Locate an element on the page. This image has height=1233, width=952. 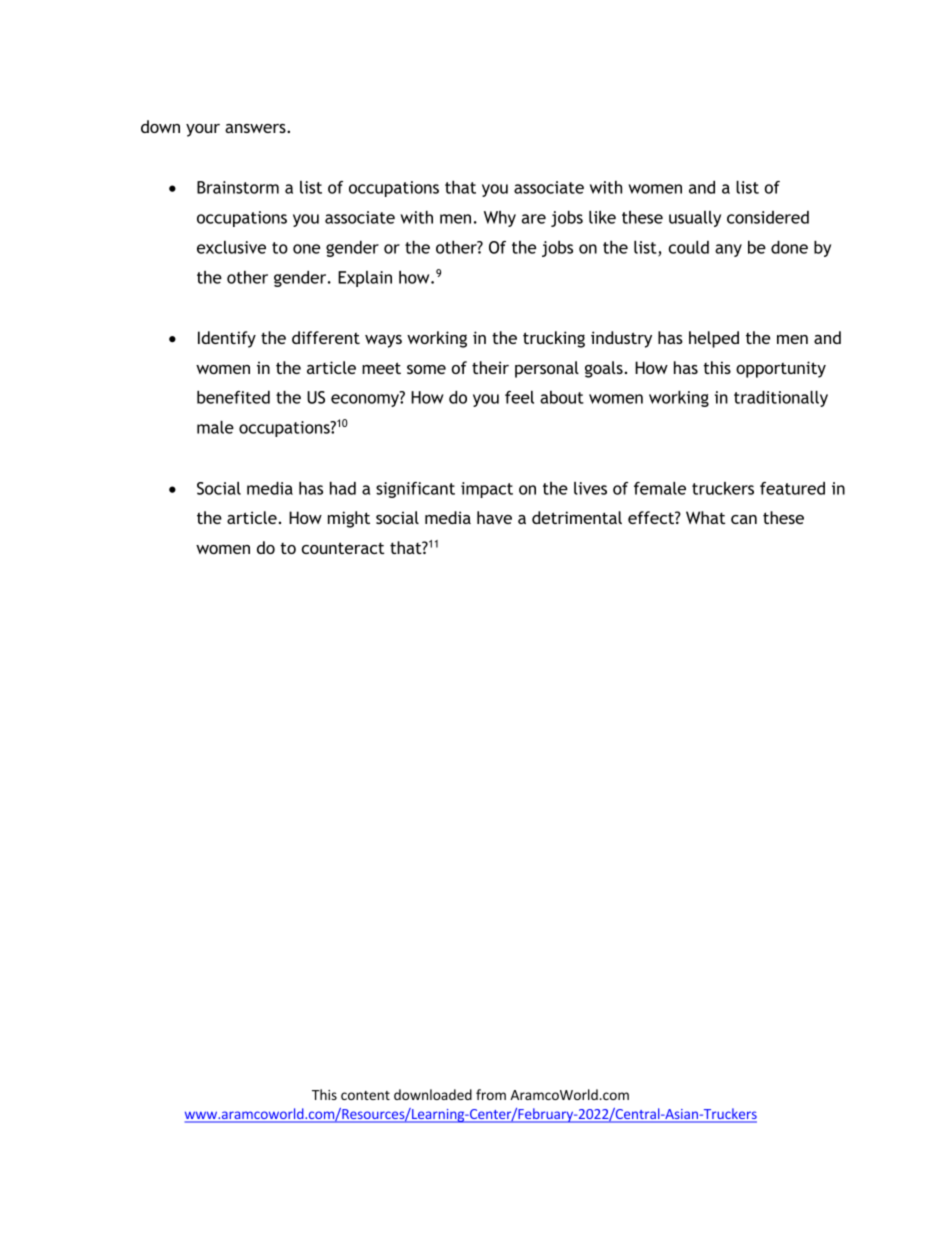
Why is located at coordinates (500, 219).
